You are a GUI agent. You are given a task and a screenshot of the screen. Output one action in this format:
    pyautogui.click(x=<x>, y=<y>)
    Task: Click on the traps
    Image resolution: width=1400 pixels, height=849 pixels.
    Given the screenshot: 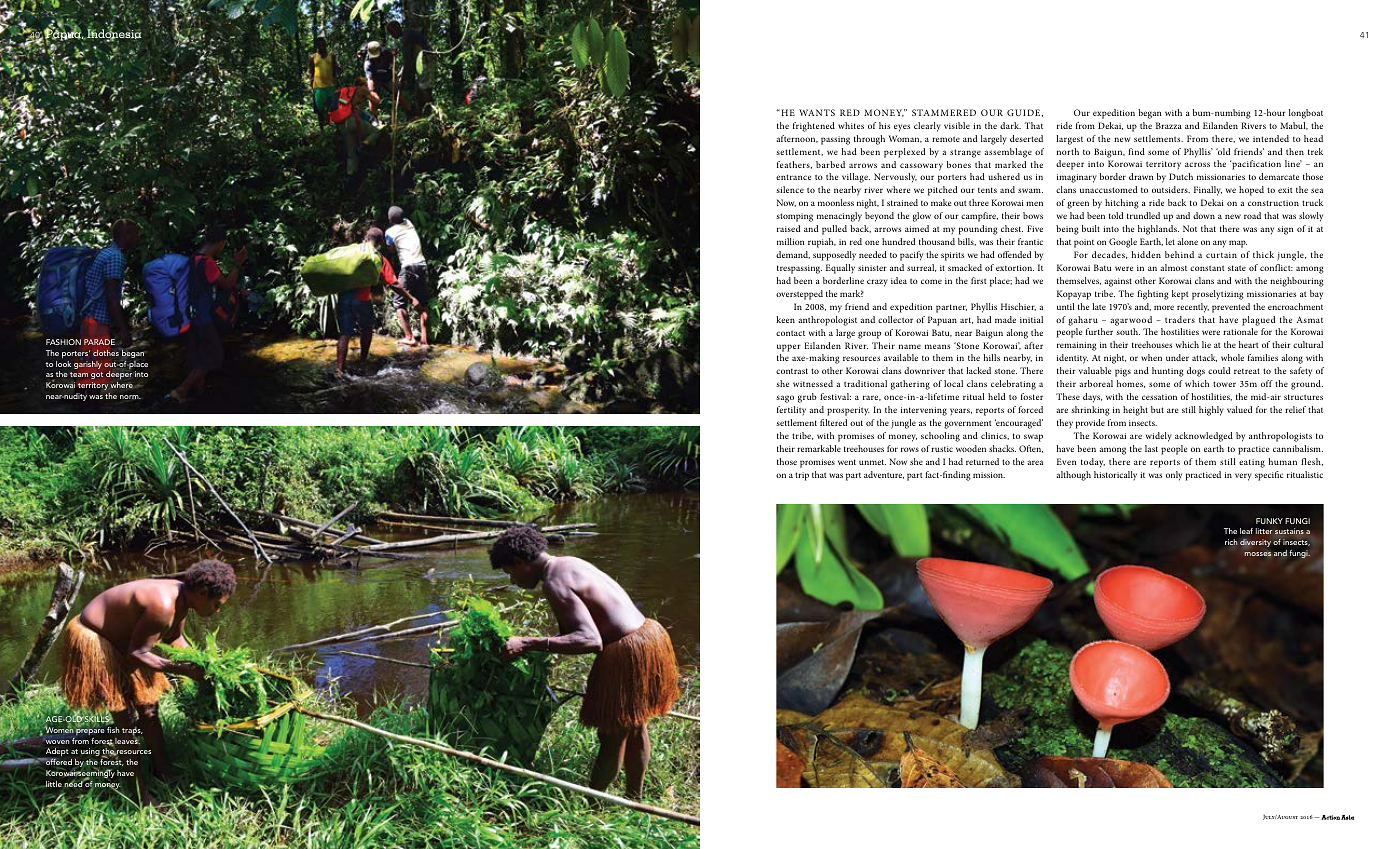 What is the action you would take?
    pyautogui.click(x=132, y=732)
